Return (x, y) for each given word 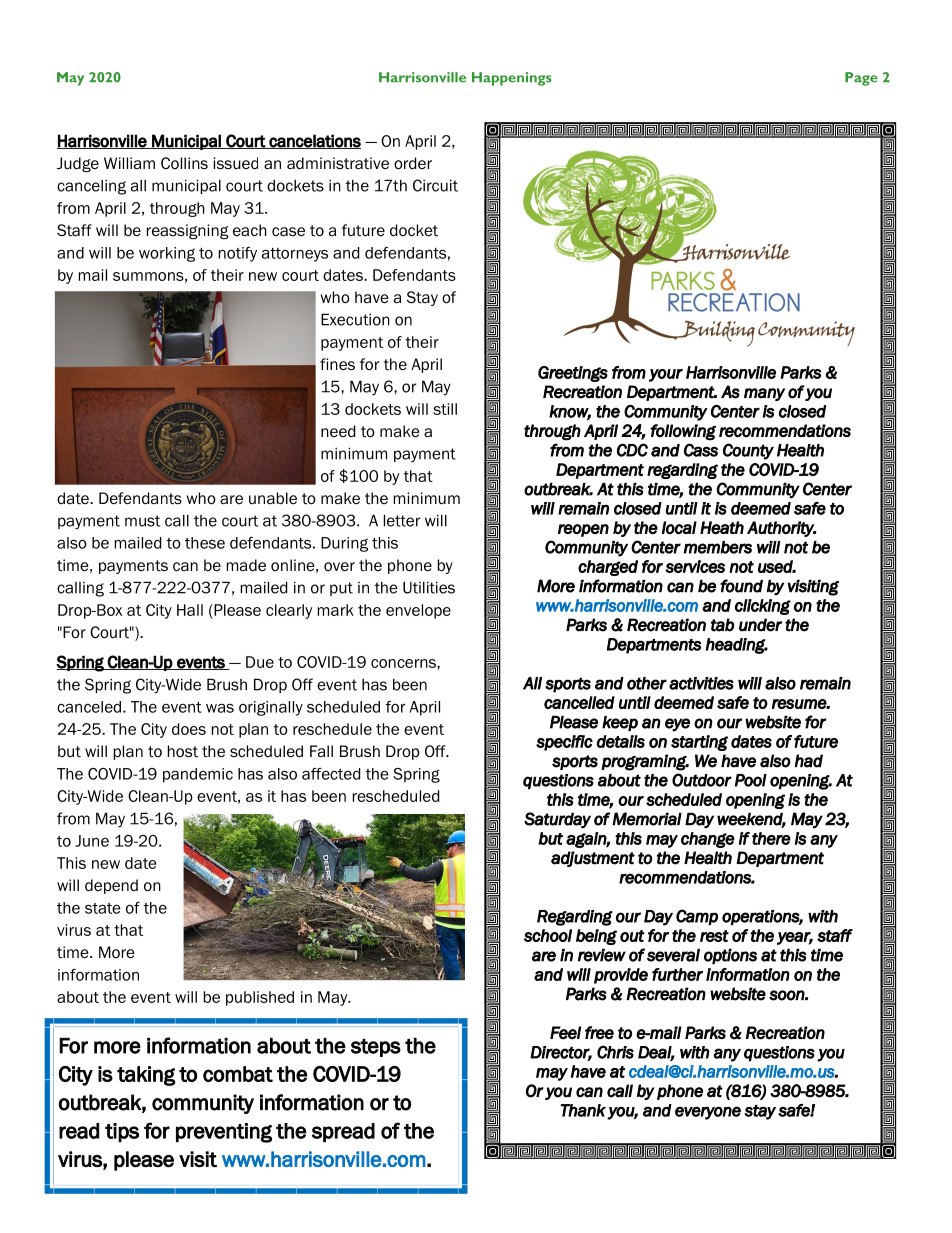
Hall (190, 610)
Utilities (429, 587)
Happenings (512, 79)
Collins (184, 163)
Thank (583, 1110)
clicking (763, 607)
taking (146, 1076)
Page (861, 79)
